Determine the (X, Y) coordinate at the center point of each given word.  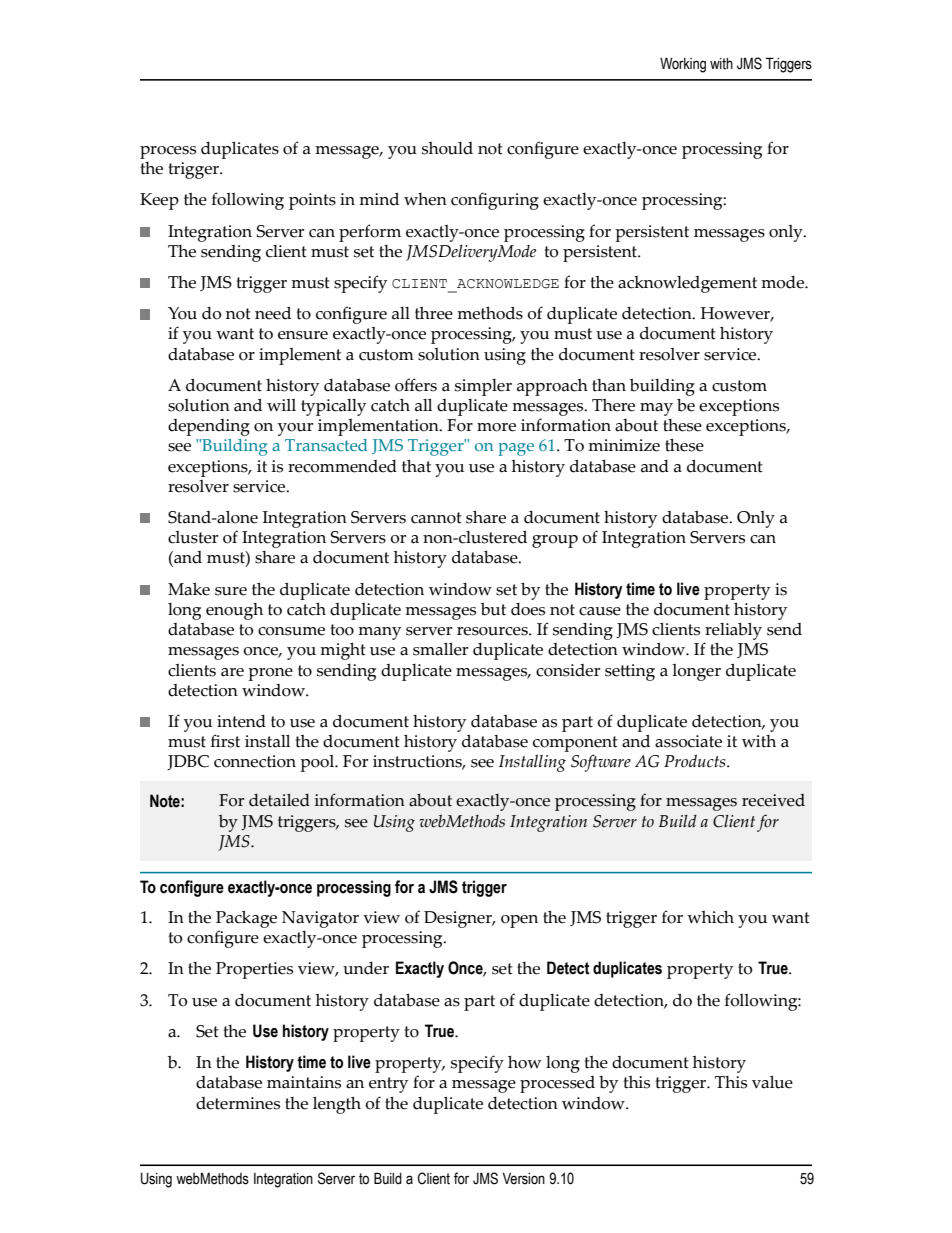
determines (238, 1103)
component (575, 744)
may (656, 409)
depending (209, 427)
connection (255, 761)
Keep (159, 201)
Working (683, 65)
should (447, 148)
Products (696, 761)
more (496, 427)
